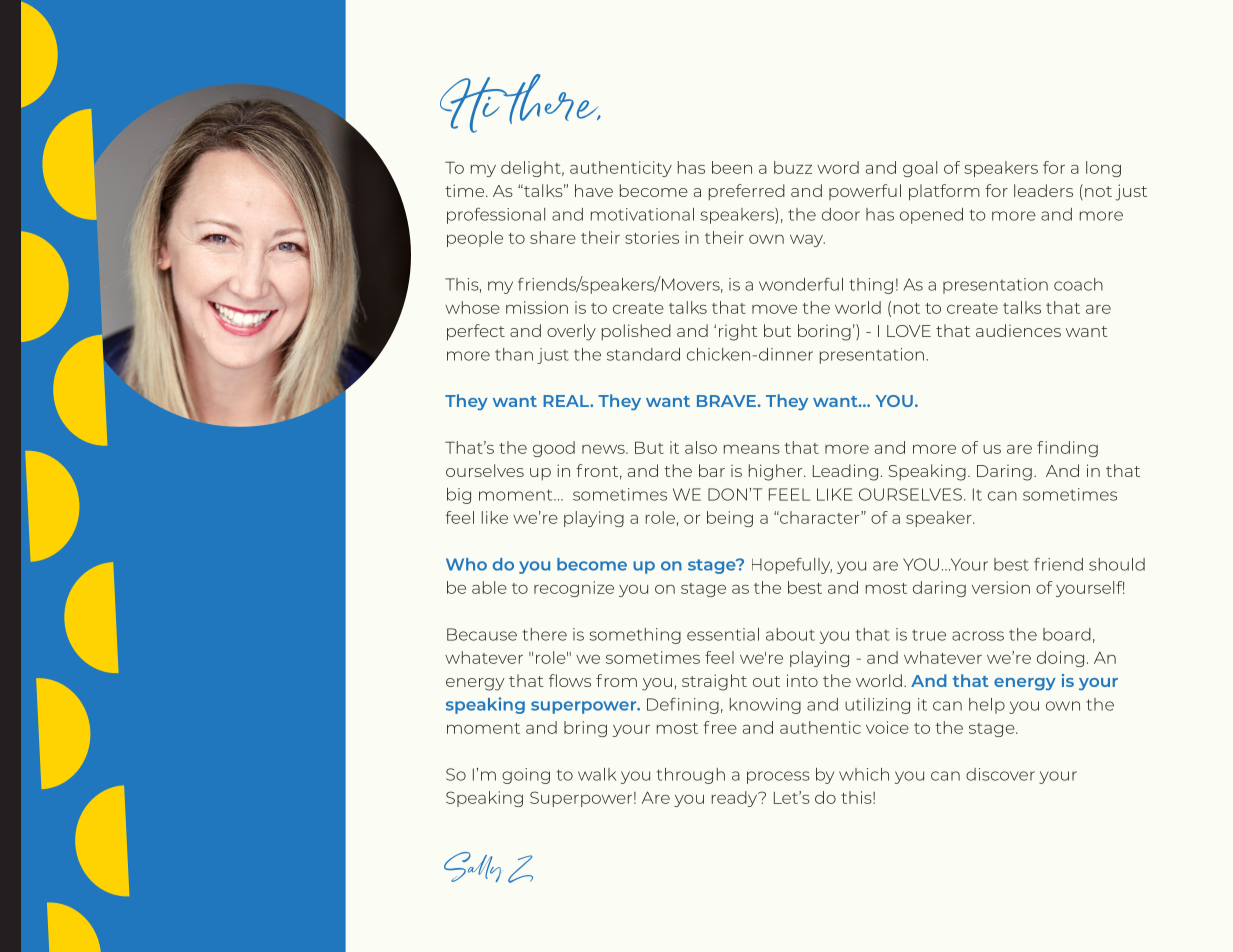 This page has height=952, width=1233. Describe the element at coordinates (736, 799) in the page. I see `ready` at that location.
